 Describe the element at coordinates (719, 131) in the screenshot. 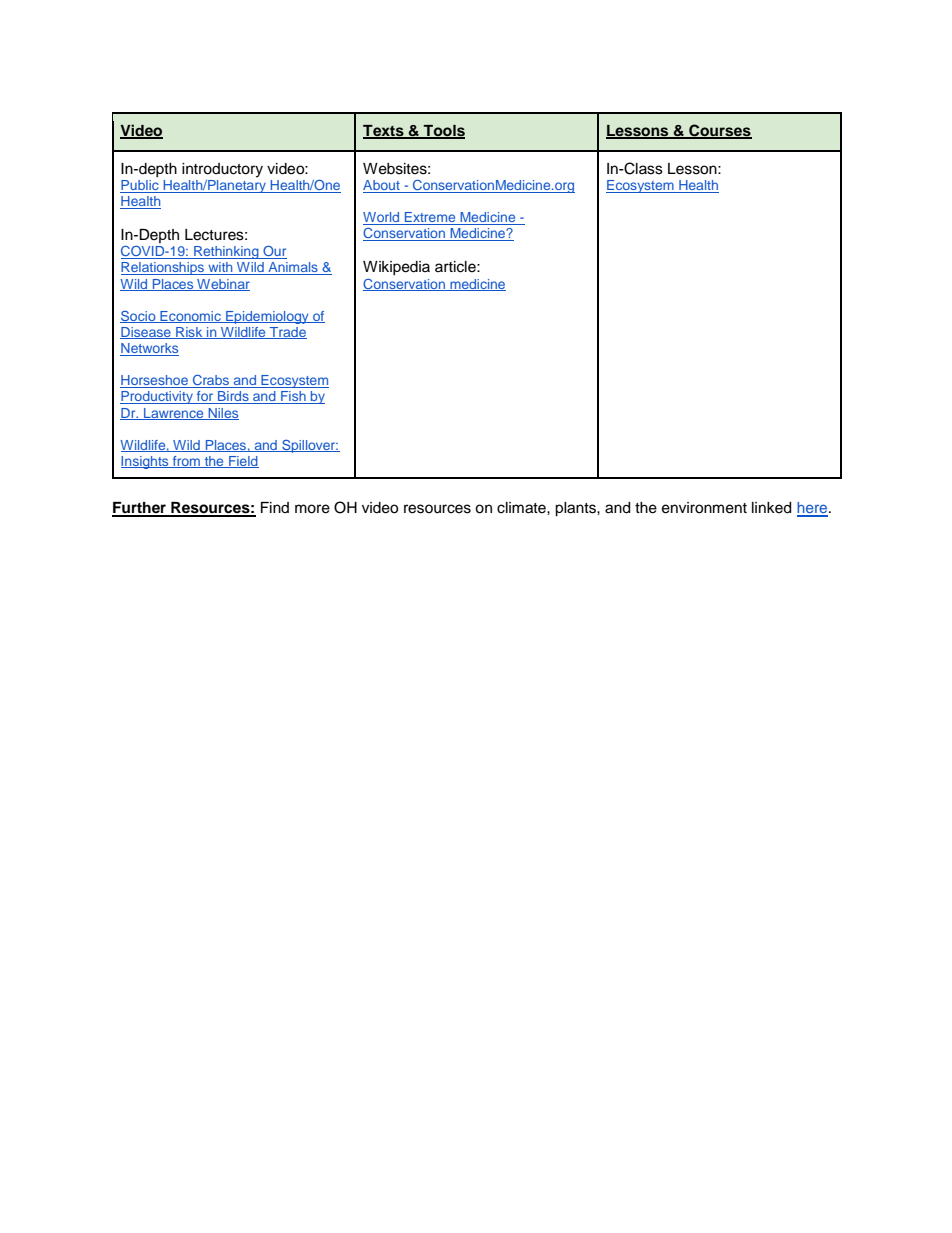

I see `Courses` at that location.
